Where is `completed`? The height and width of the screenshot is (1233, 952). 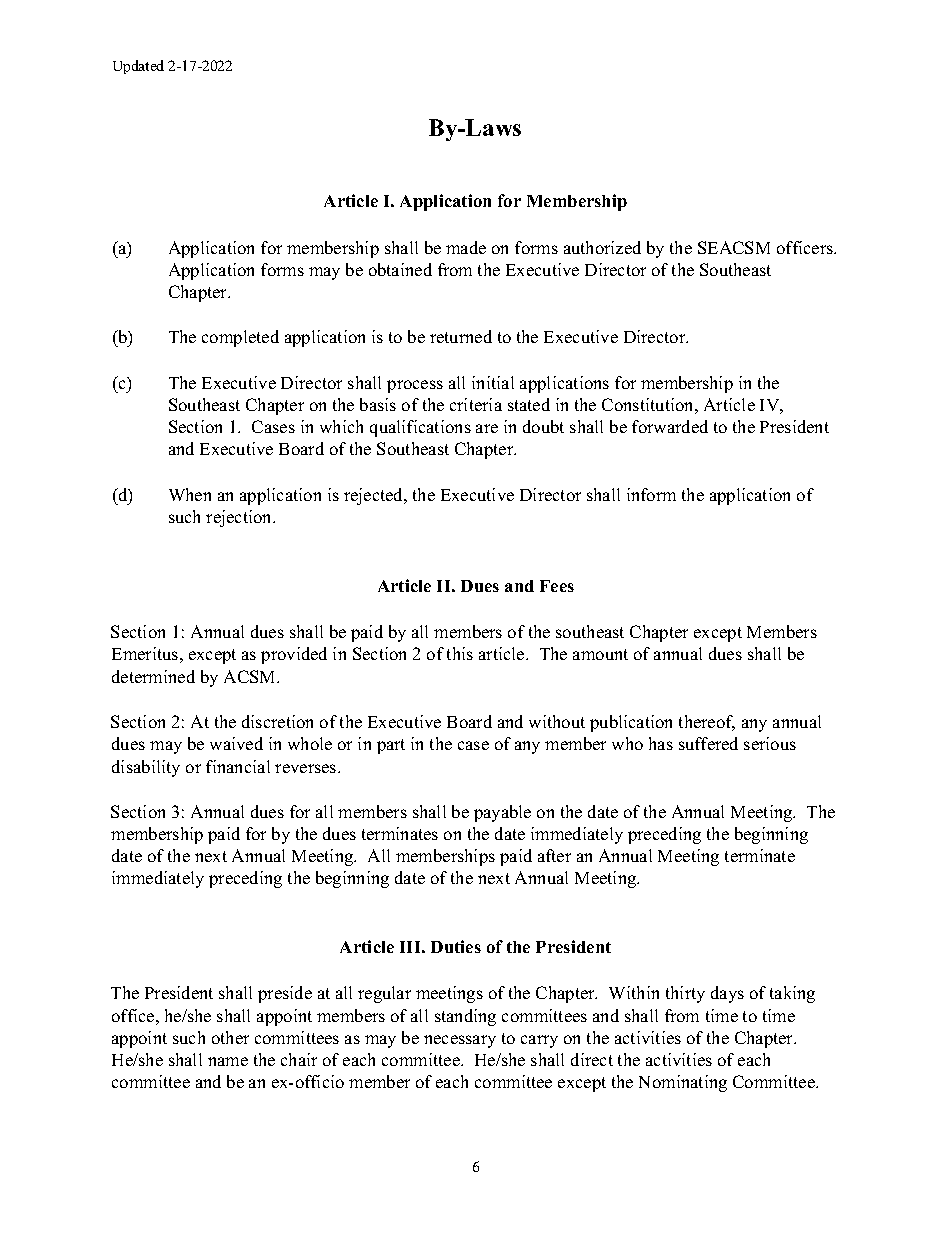 completed is located at coordinates (240, 338).
